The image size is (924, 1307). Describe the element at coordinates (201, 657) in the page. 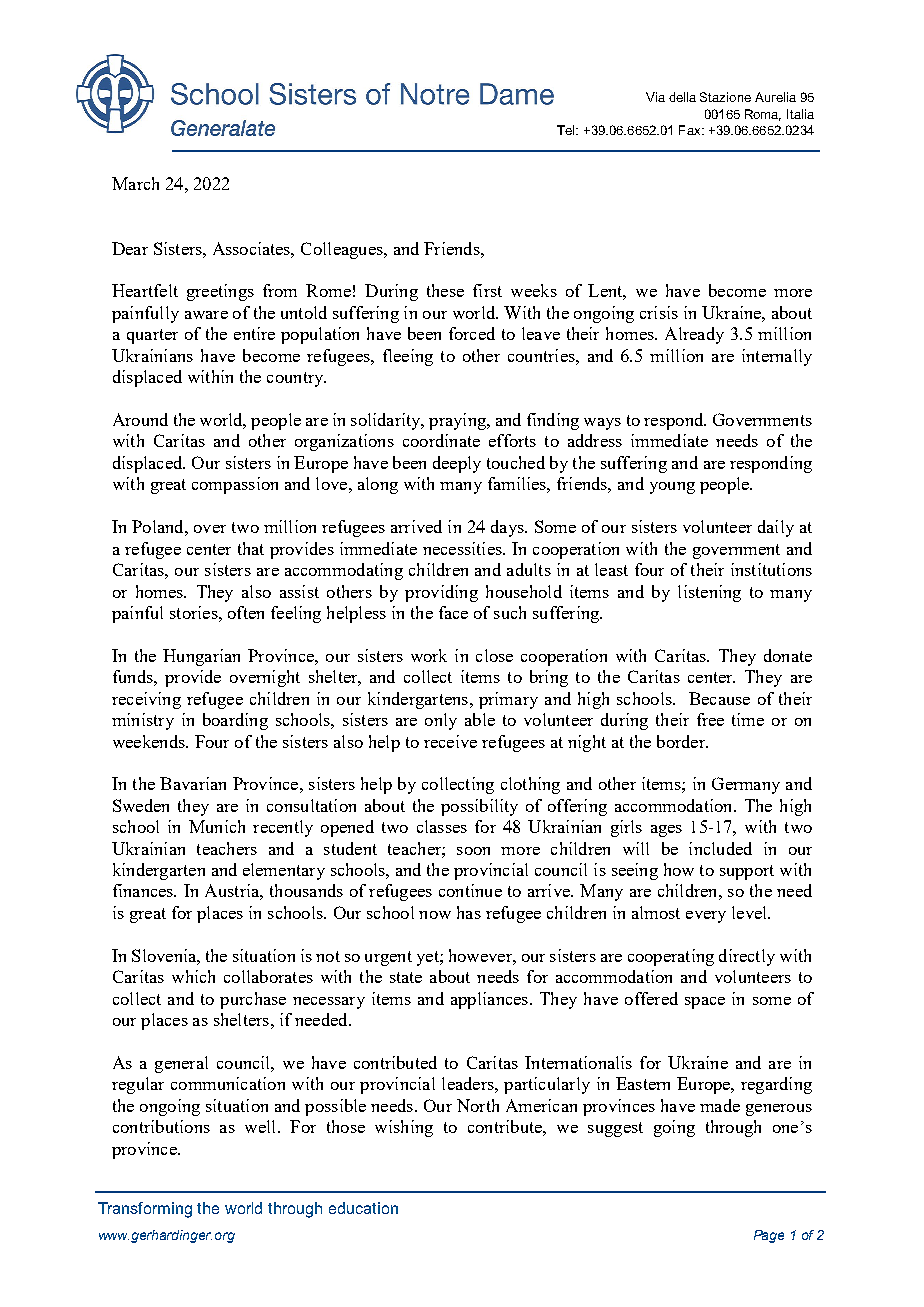

I see `Hungarian` at that location.
